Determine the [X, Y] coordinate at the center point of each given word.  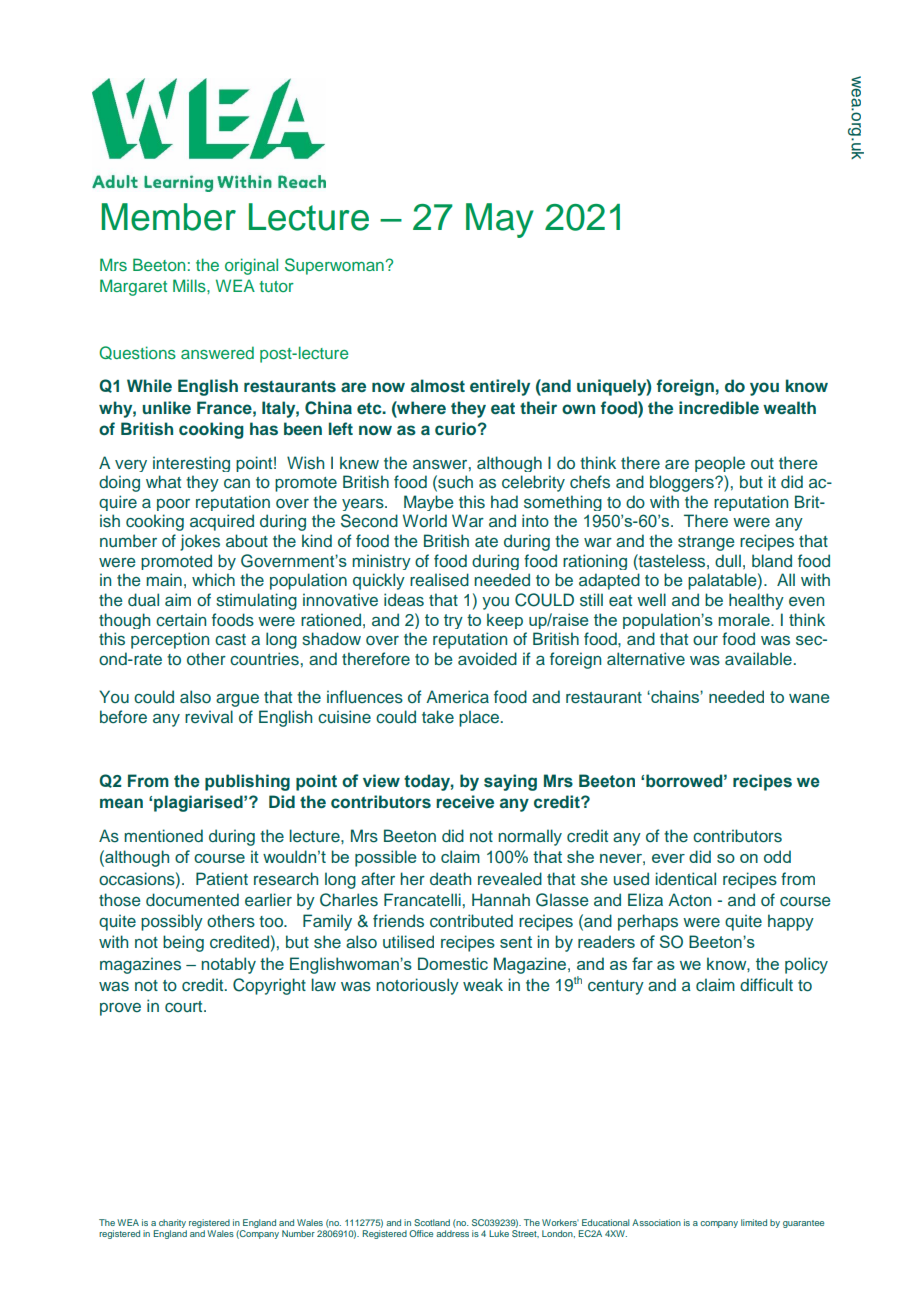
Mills [190, 285]
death [450, 878]
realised [439, 579]
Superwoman [335, 266]
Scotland [432, 1222]
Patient [222, 878]
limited [754, 1222]
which [213, 579]
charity [172, 1223]
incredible [719, 407]
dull [728, 560]
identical [685, 878]
